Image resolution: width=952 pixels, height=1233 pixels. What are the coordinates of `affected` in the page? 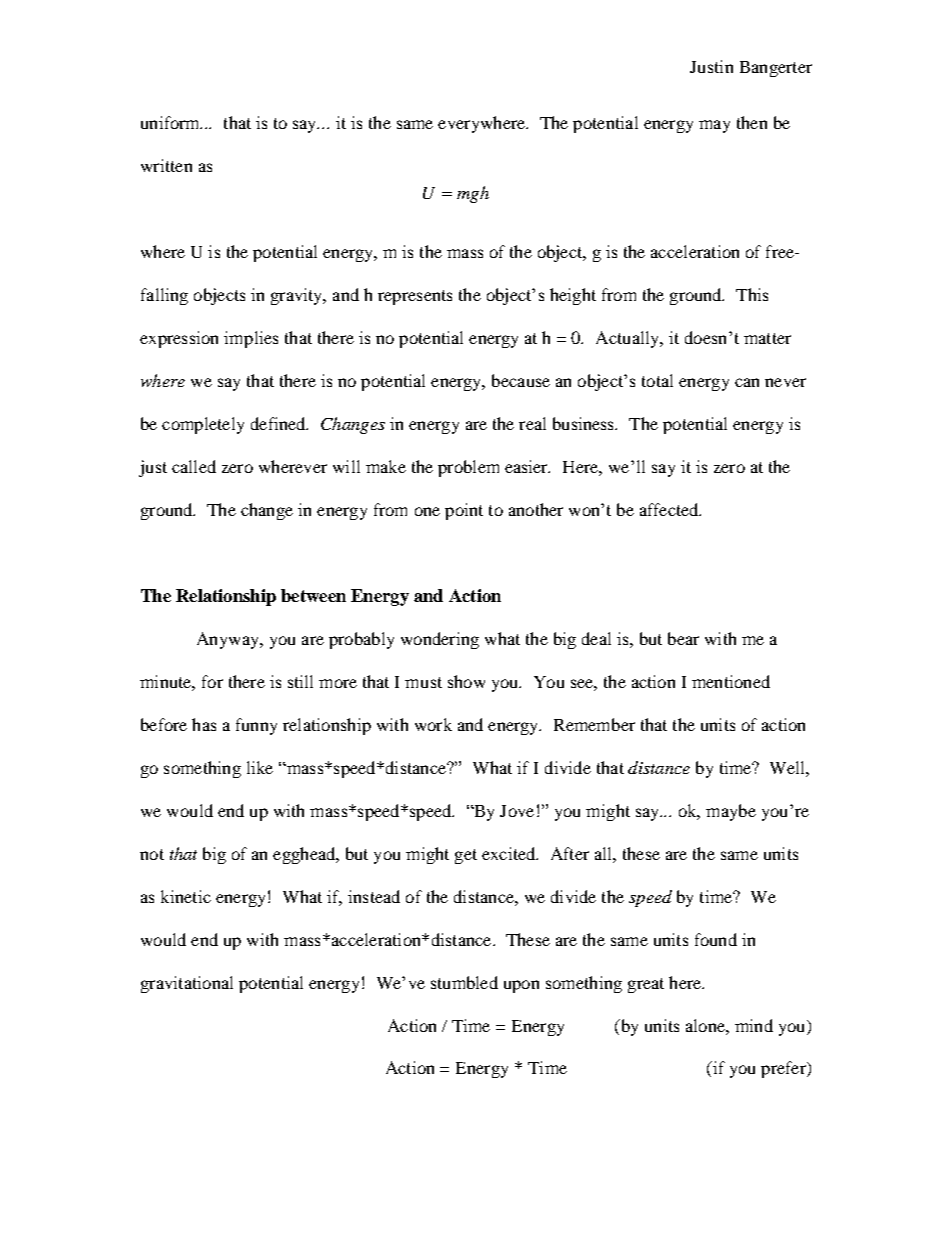 It's located at (670, 509).
